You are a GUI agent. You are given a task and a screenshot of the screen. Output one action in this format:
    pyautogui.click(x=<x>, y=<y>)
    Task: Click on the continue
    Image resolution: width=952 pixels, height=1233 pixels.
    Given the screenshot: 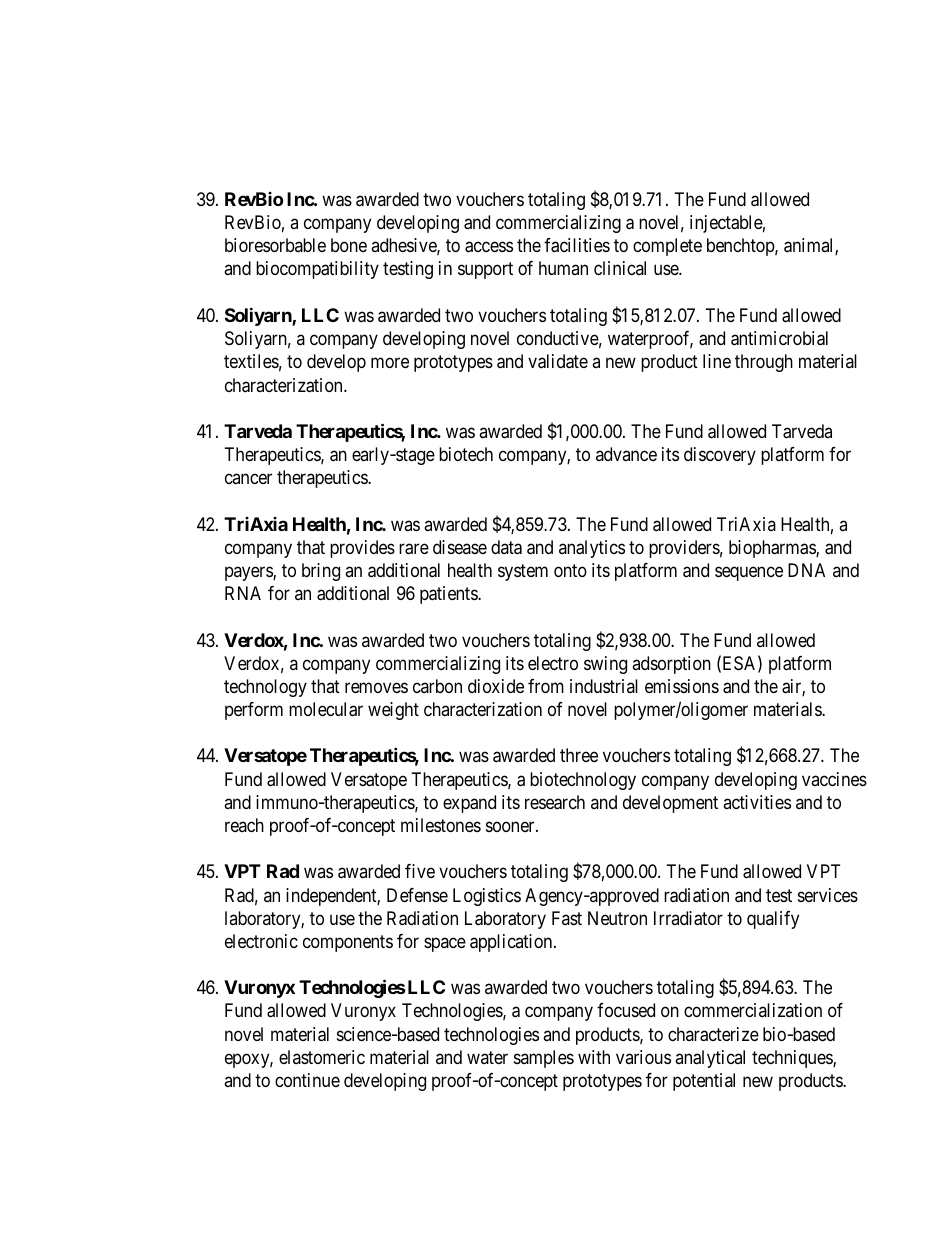 What is the action you would take?
    pyautogui.click(x=307, y=1080)
